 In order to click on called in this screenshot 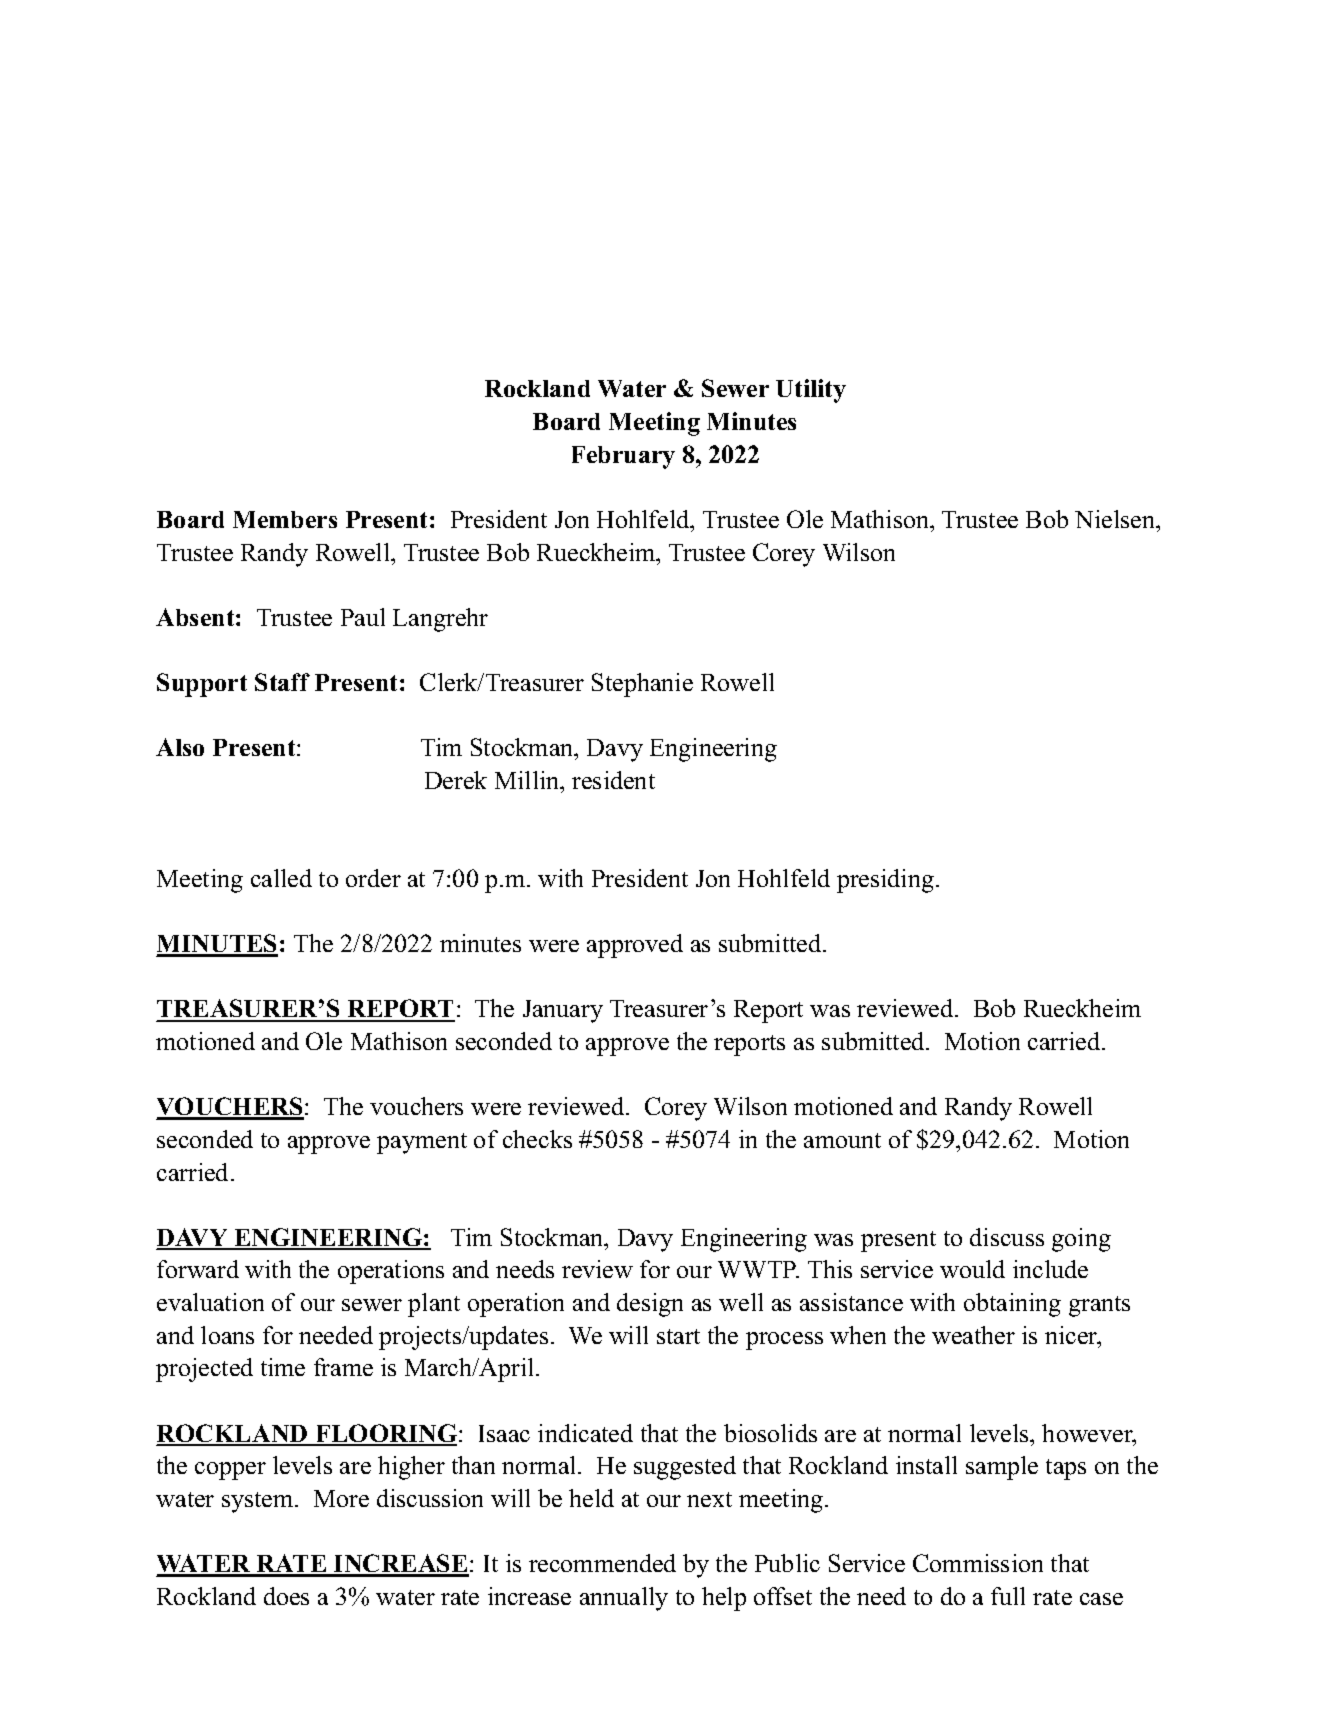, I will do `click(281, 878)`.
